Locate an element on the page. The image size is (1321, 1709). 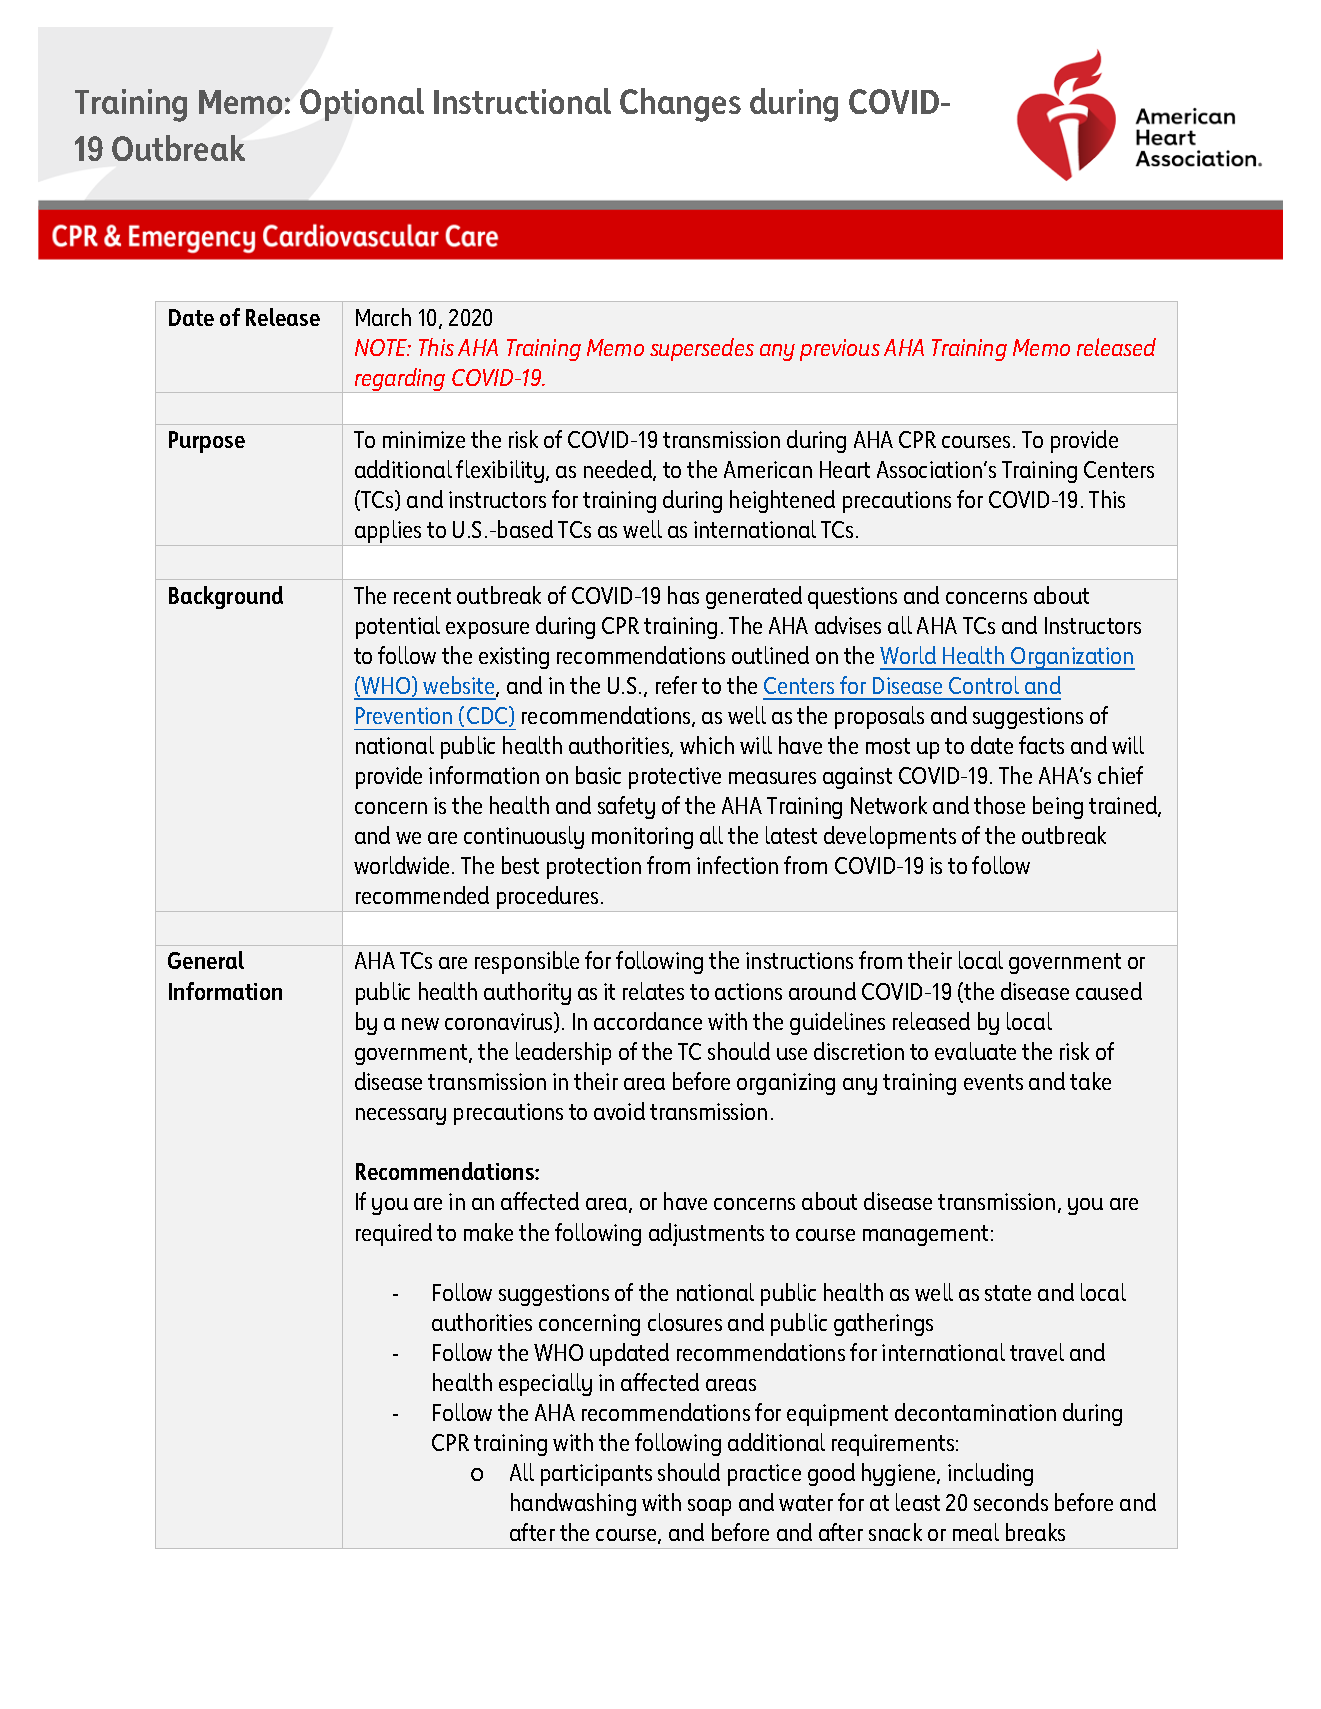
those is located at coordinates (999, 805).
